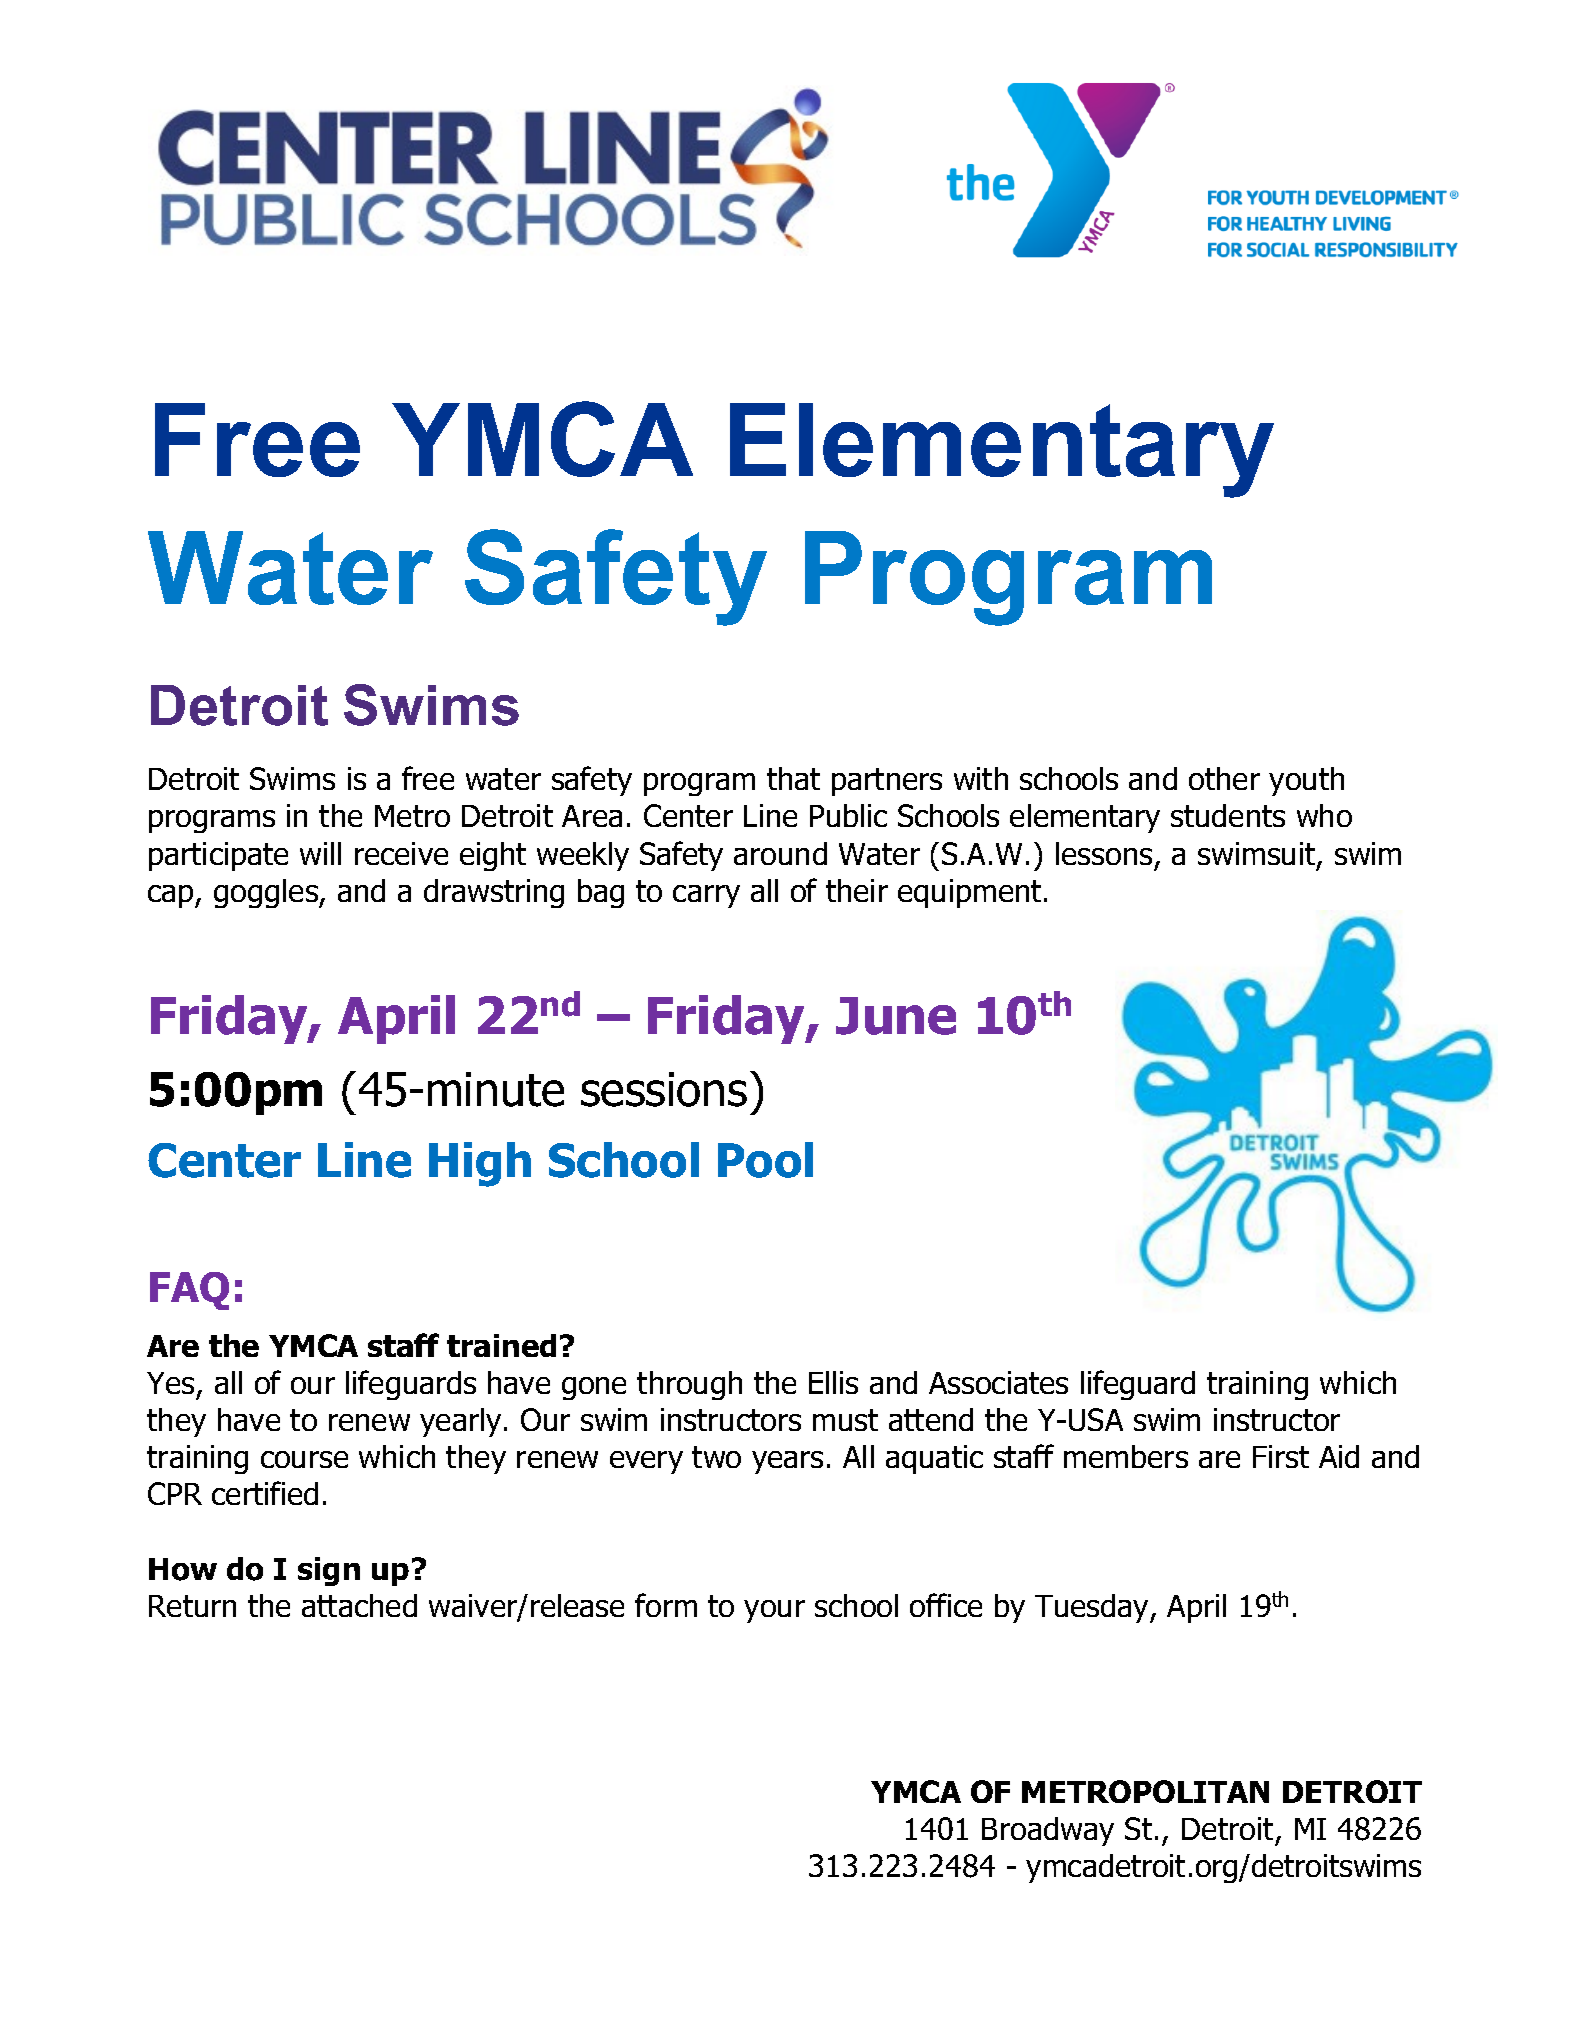  What do you see at coordinates (1228, 815) in the screenshot?
I see `students` at bounding box center [1228, 815].
